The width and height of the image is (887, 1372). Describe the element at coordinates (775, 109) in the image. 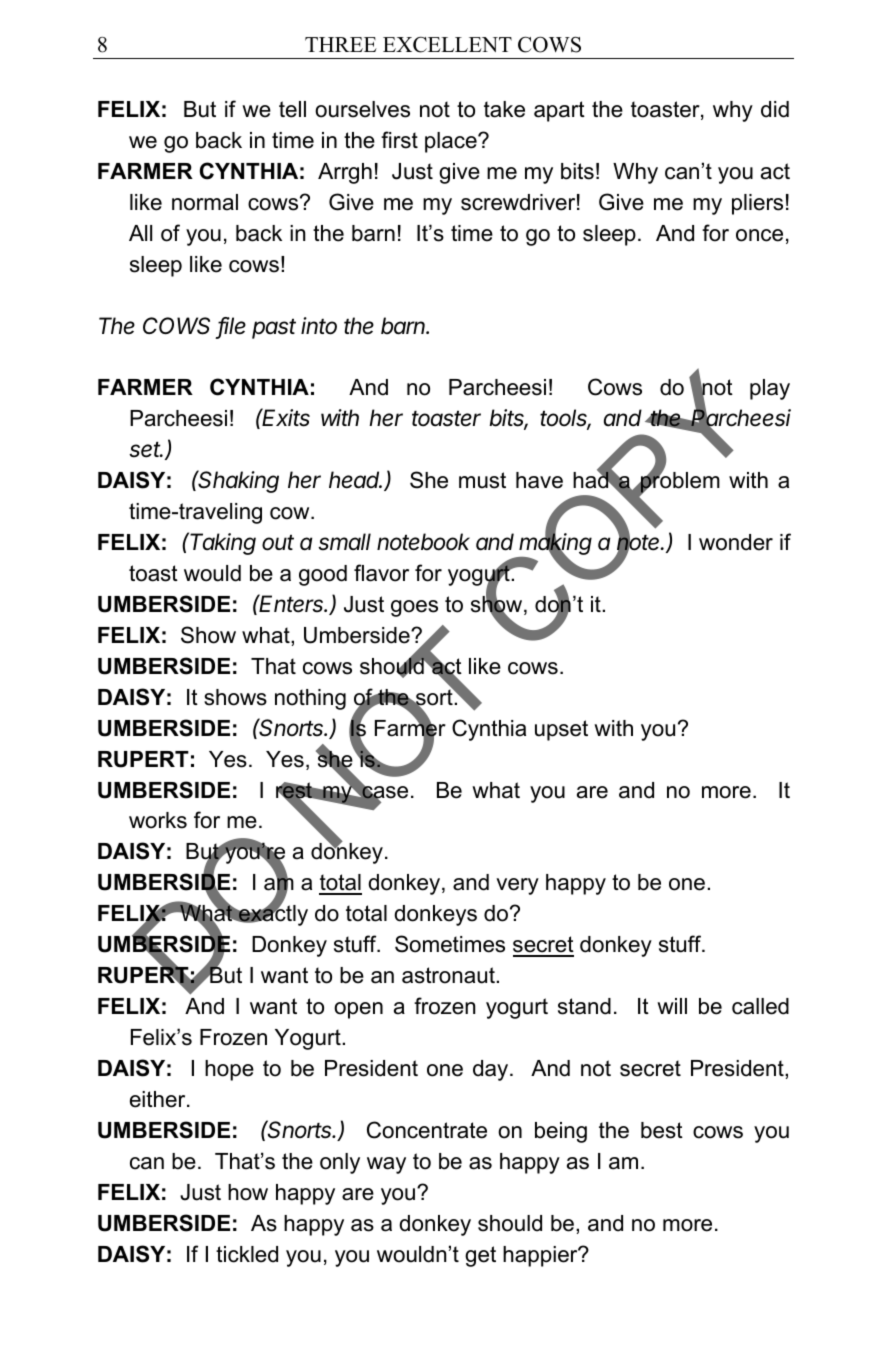

I see `did` at that location.
